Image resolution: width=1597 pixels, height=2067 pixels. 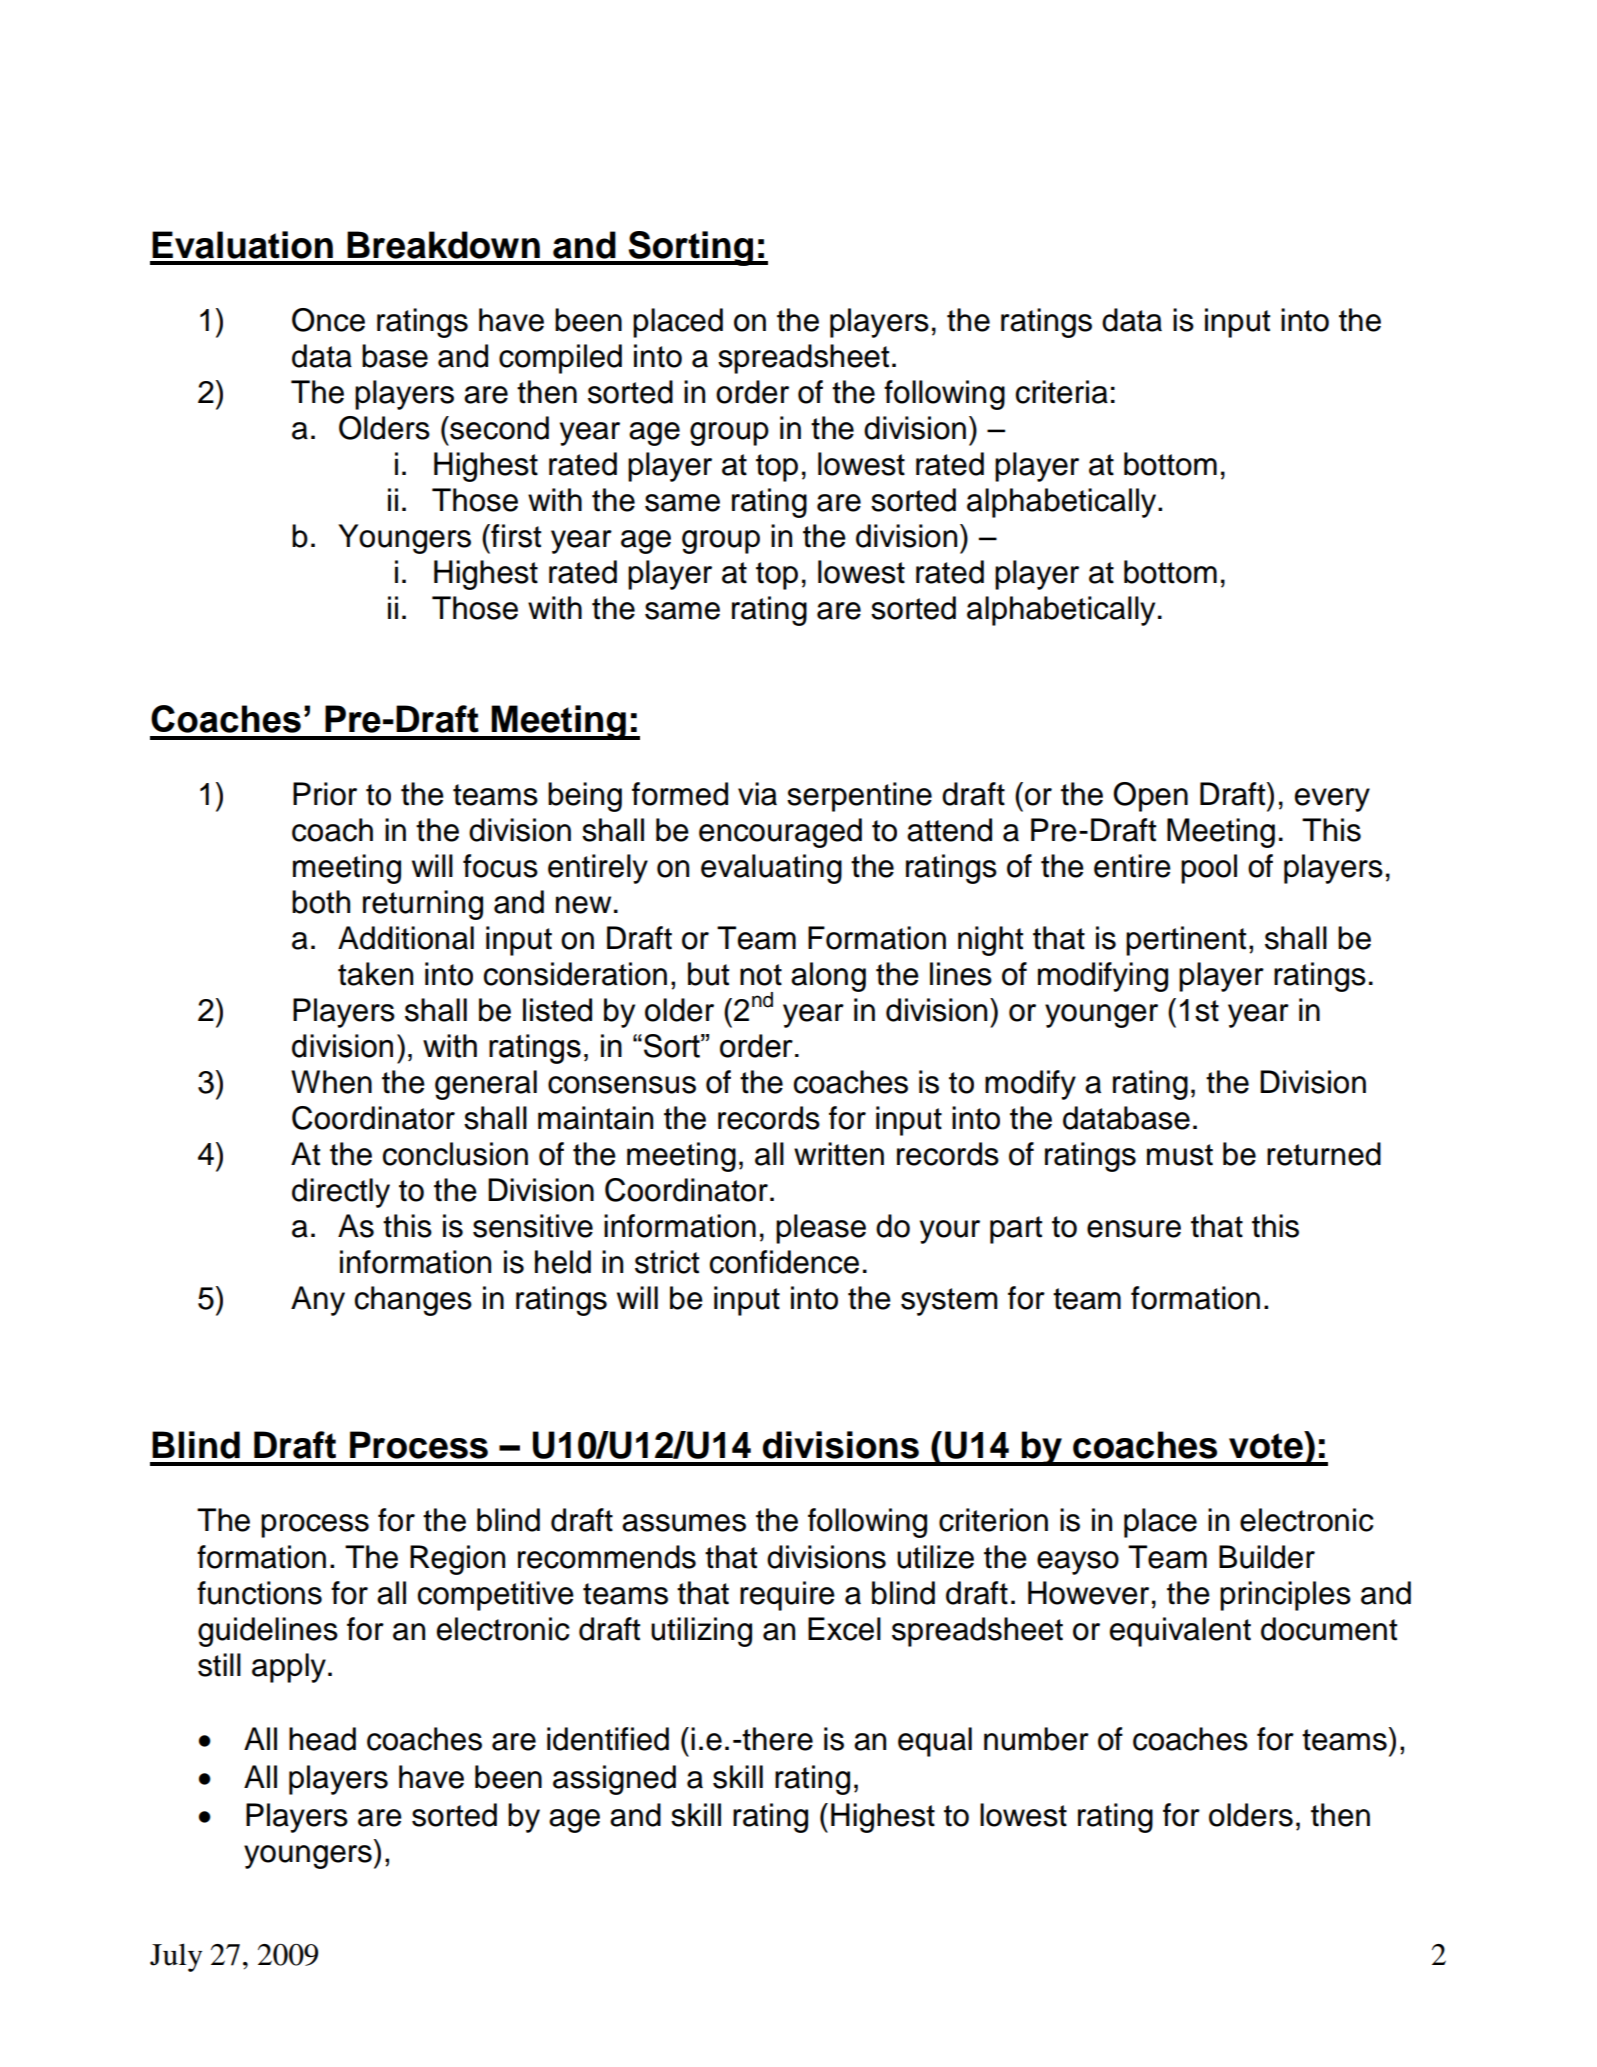 What do you see at coordinates (341, 1193) in the image?
I see `directly` at bounding box center [341, 1193].
